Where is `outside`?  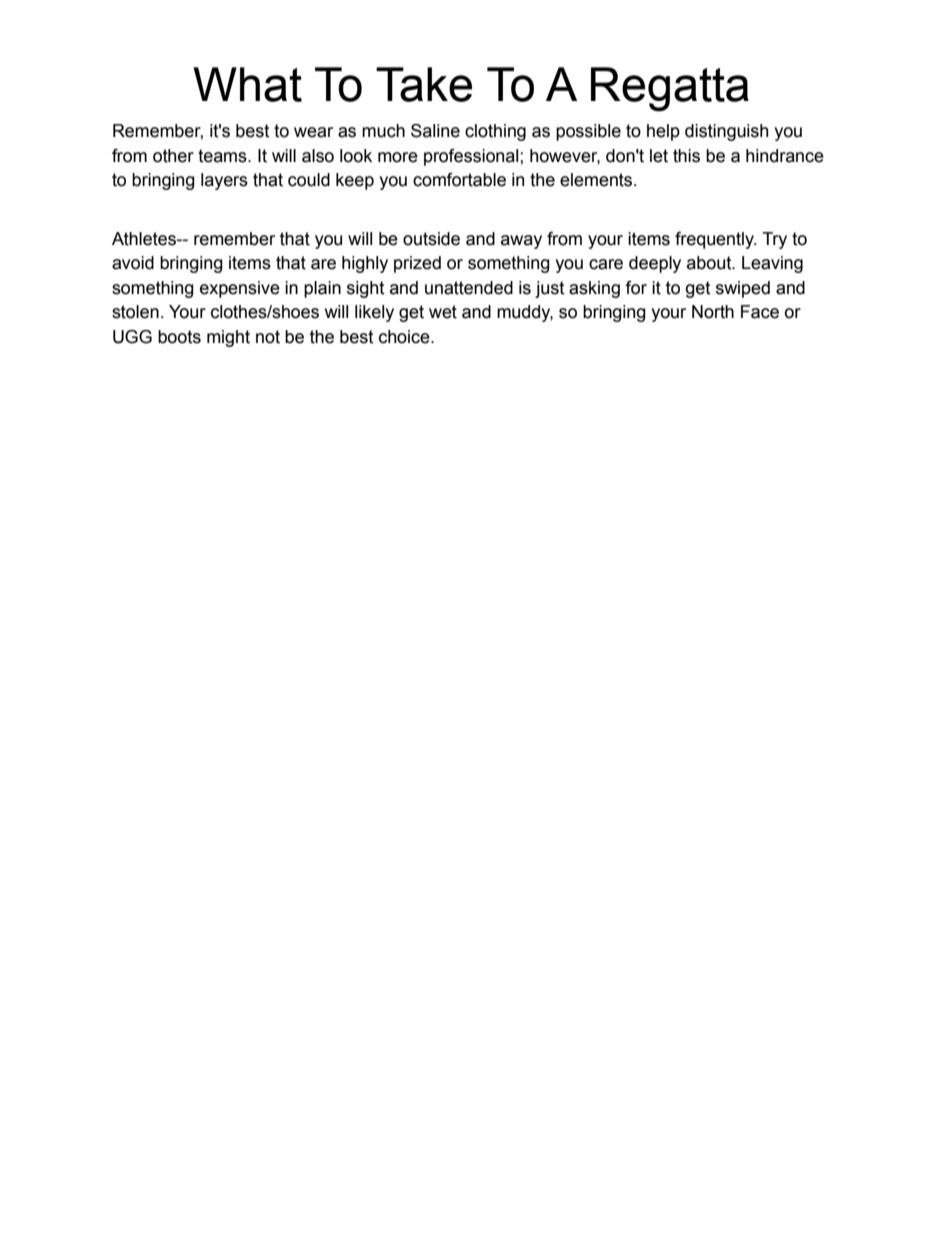 outside is located at coordinates (431, 239).
